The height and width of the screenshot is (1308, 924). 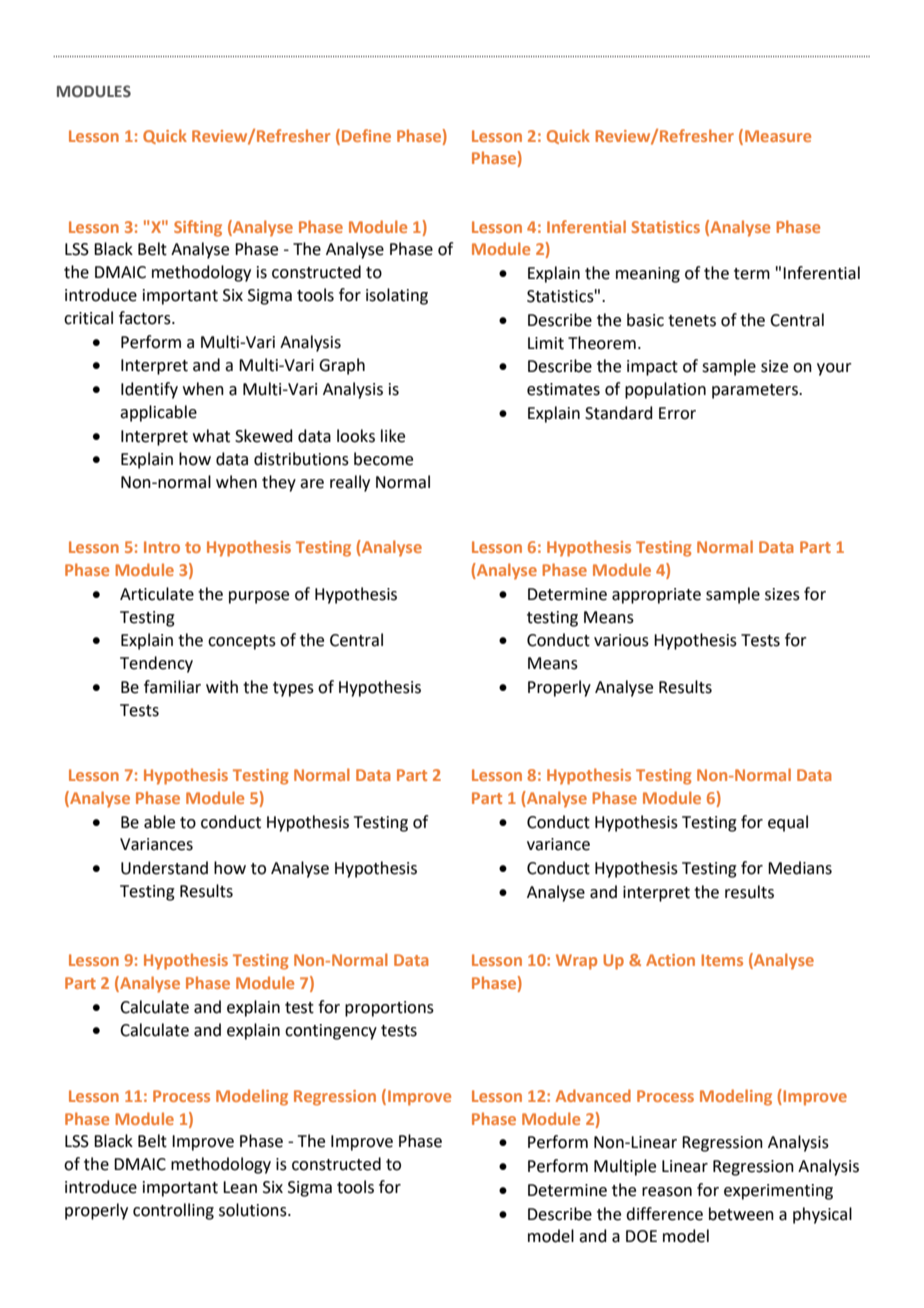 I want to click on Medians, so click(x=800, y=868).
